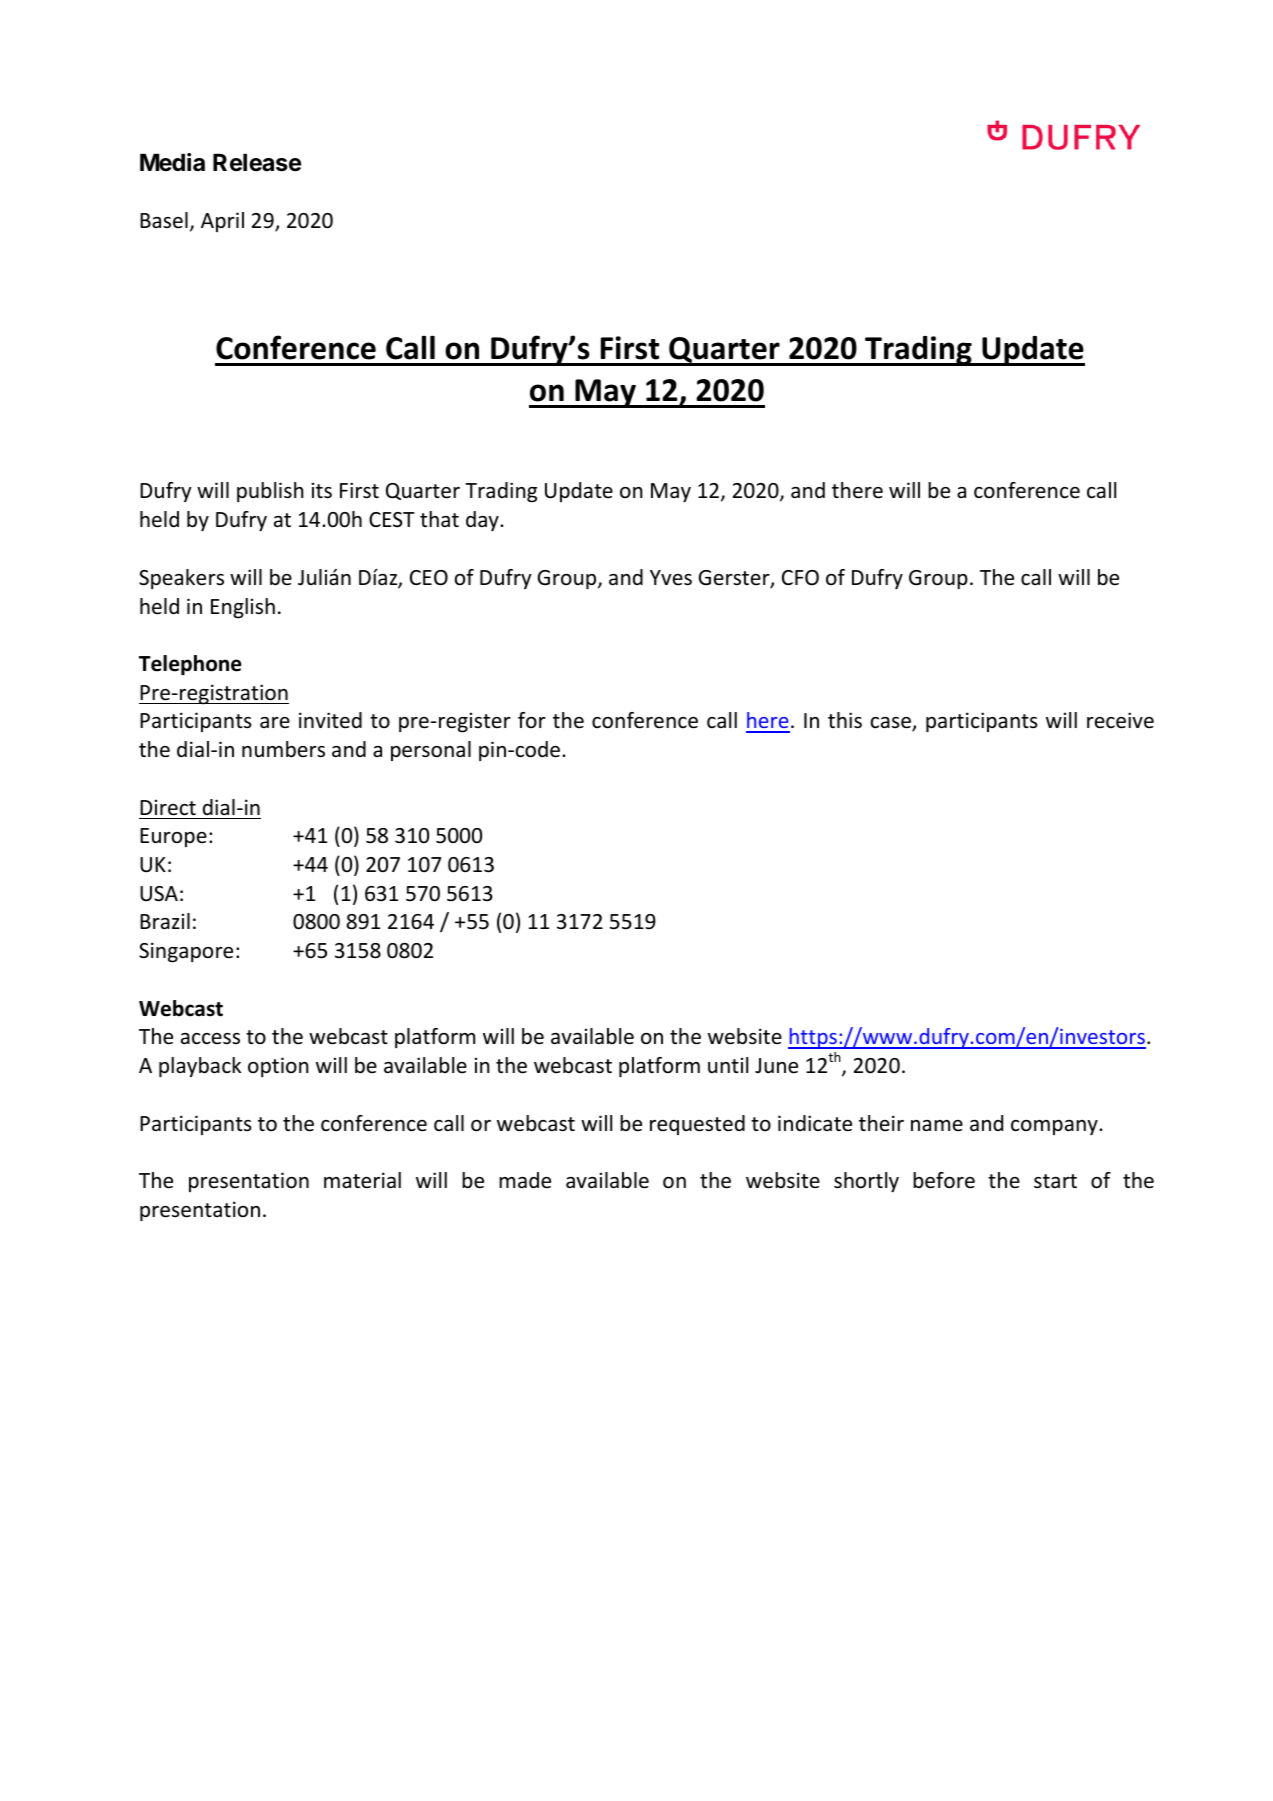 The image size is (1273, 1801). I want to click on Europe, so click(173, 837).
